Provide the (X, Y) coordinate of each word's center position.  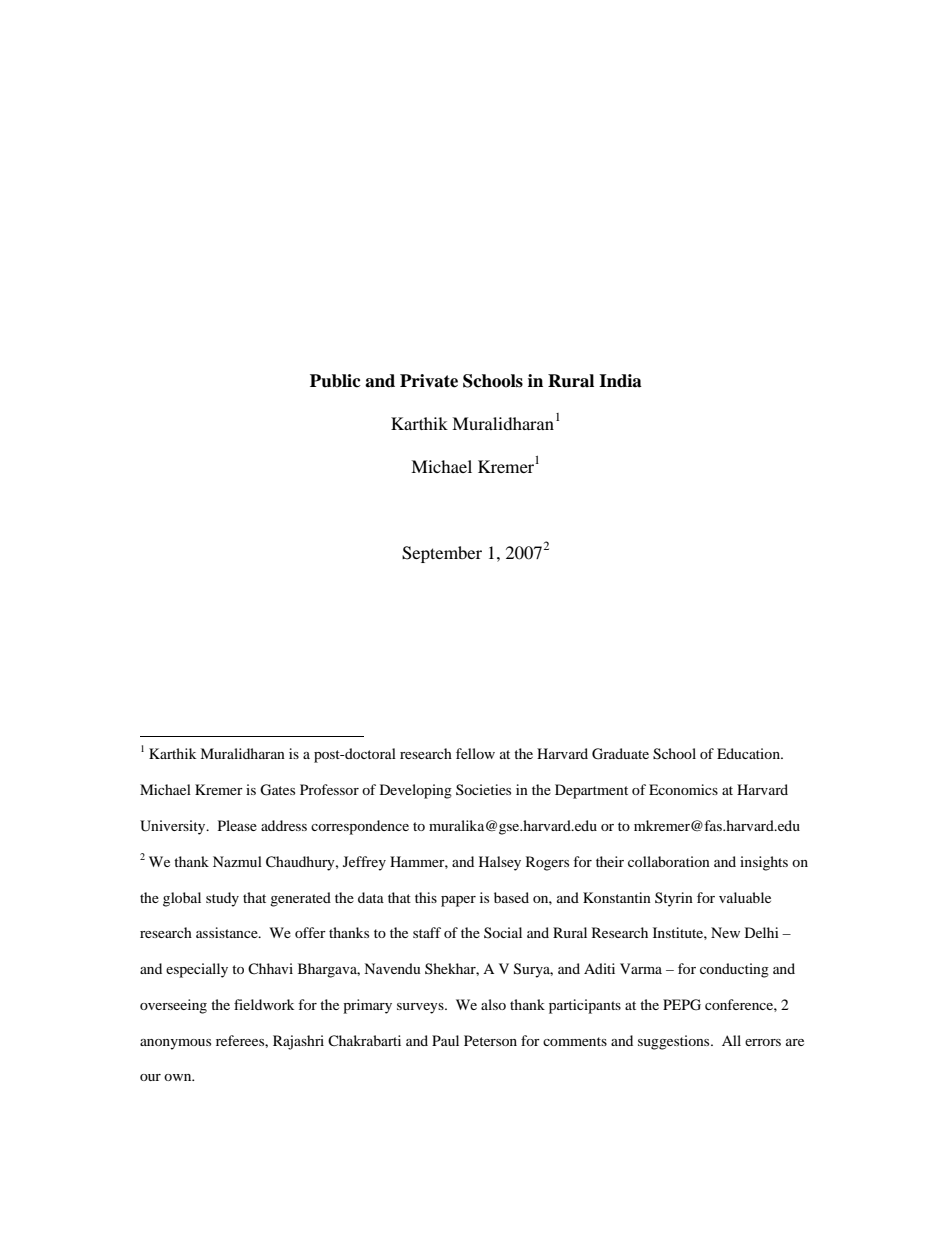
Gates (277, 790)
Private (429, 381)
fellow (475, 753)
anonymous (175, 1044)
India (620, 381)
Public (335, 381)
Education (749, 753)
